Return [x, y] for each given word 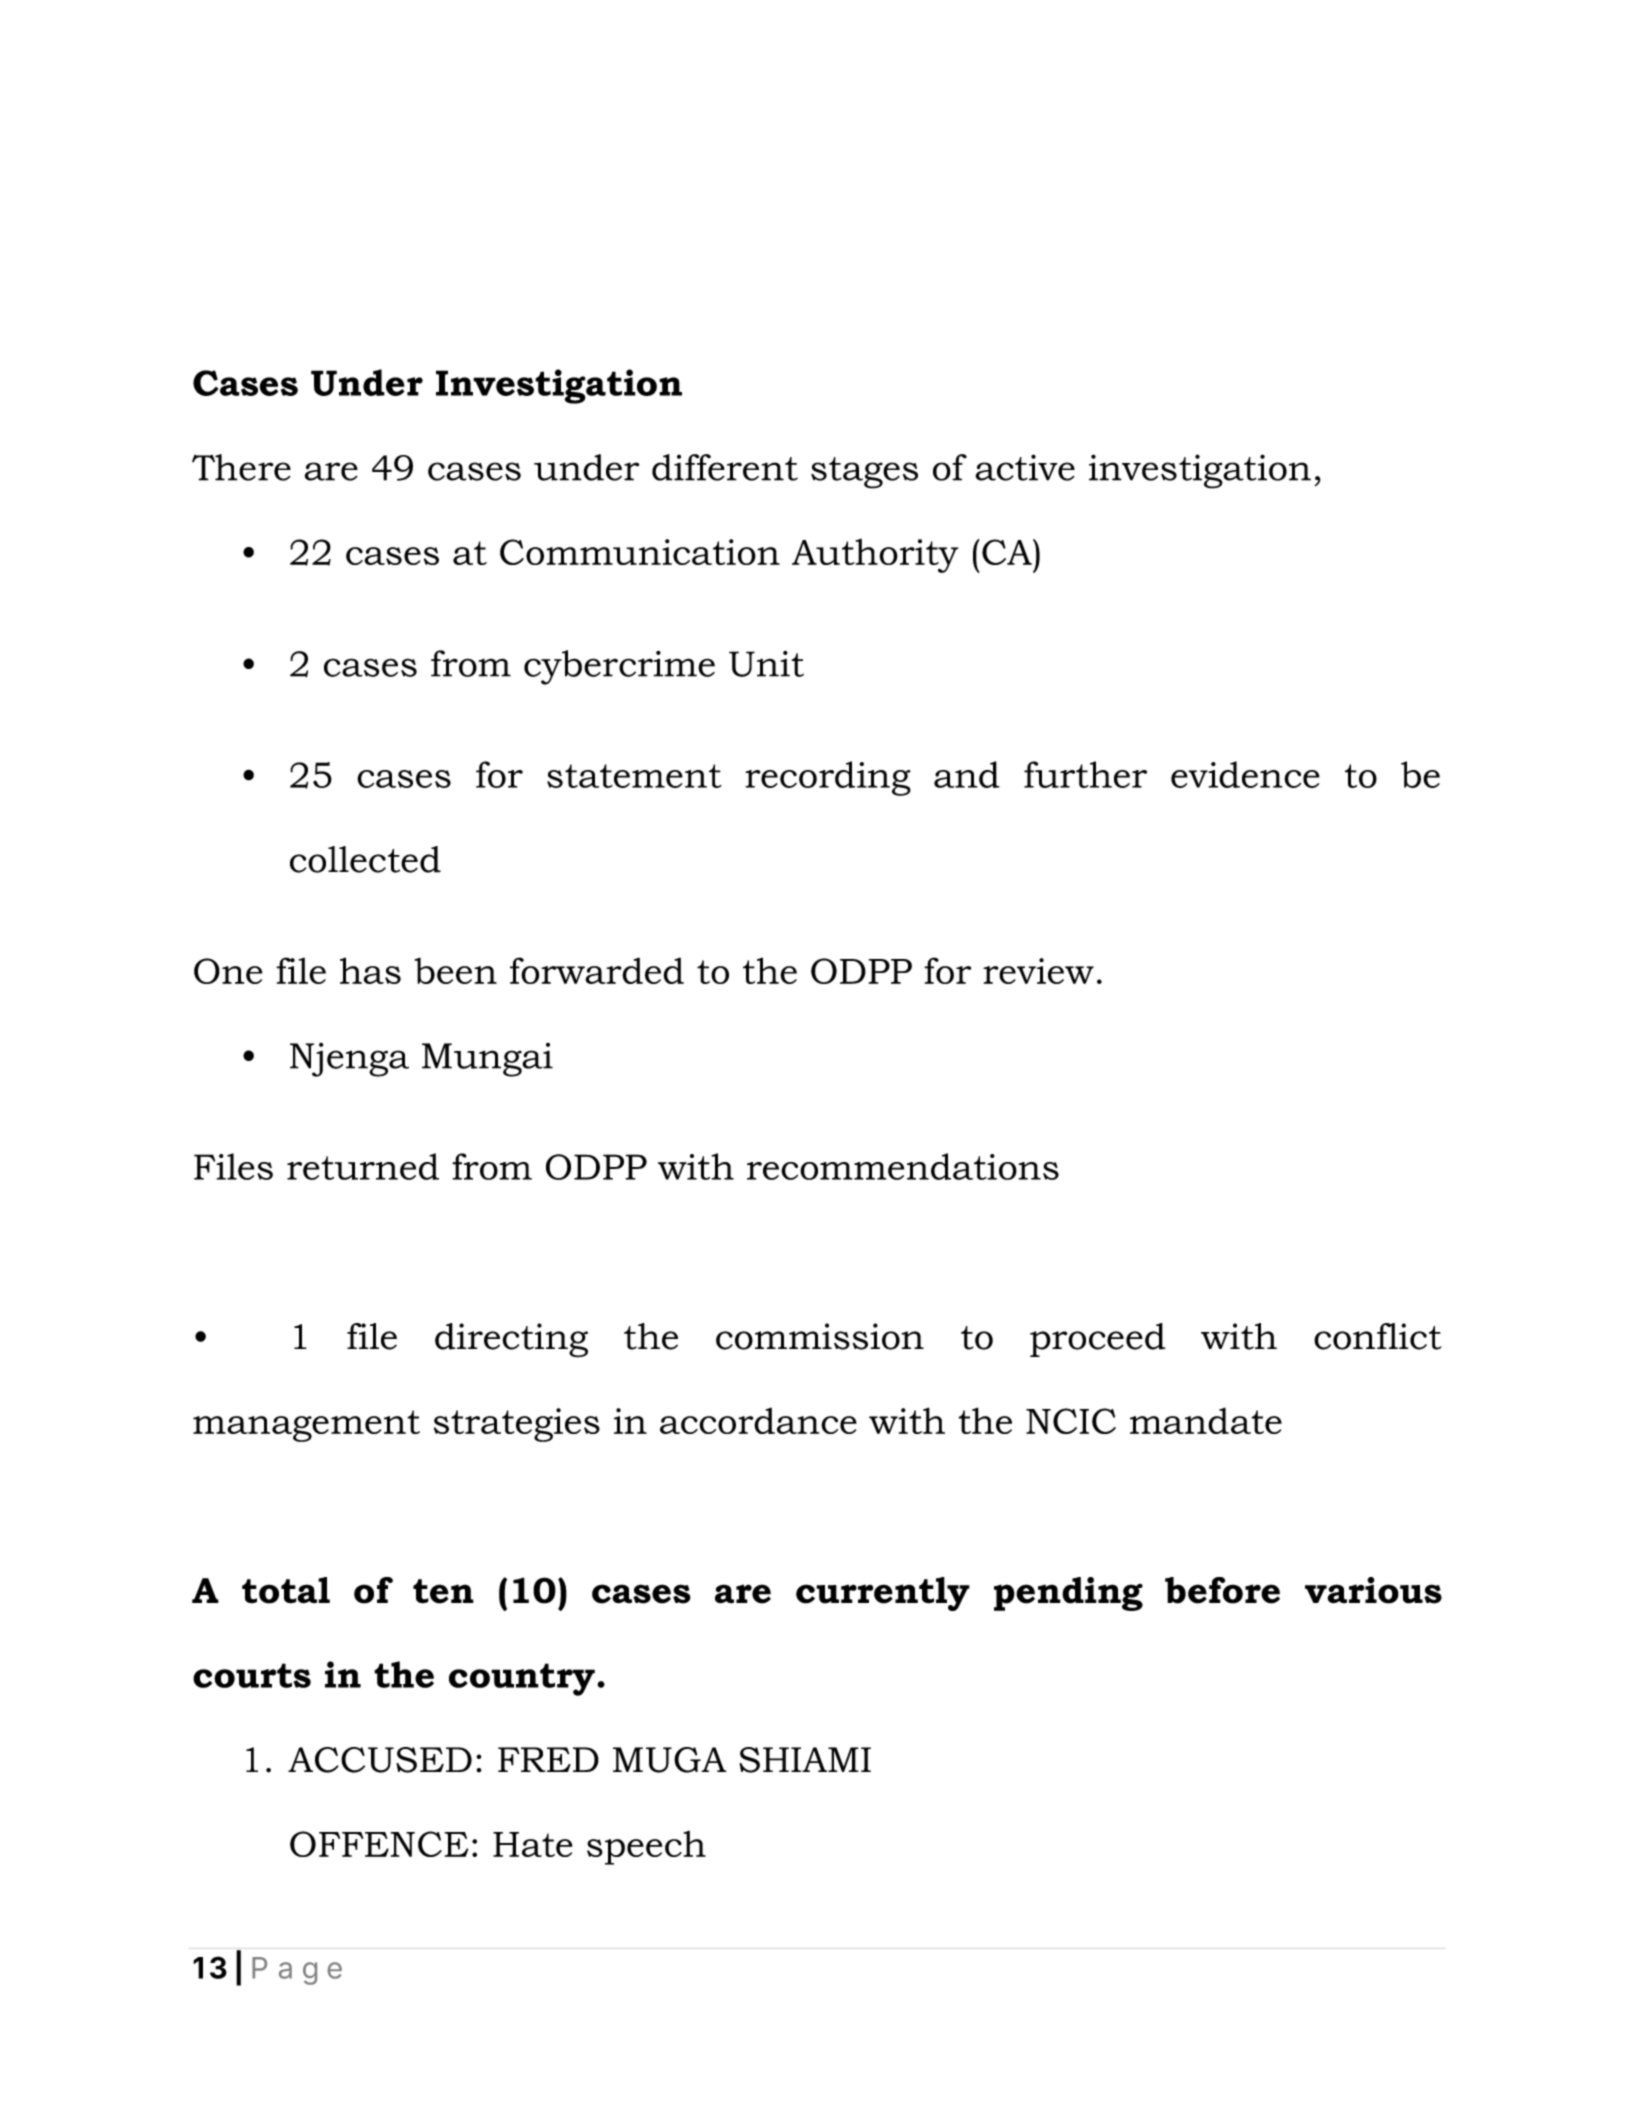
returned [363, 1166]
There [241, 467]
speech [646, 1848]
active [1025, 467]
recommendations [903, 1166]
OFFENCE [379, 1844]
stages [864, 473]
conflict [1377, 1336]
